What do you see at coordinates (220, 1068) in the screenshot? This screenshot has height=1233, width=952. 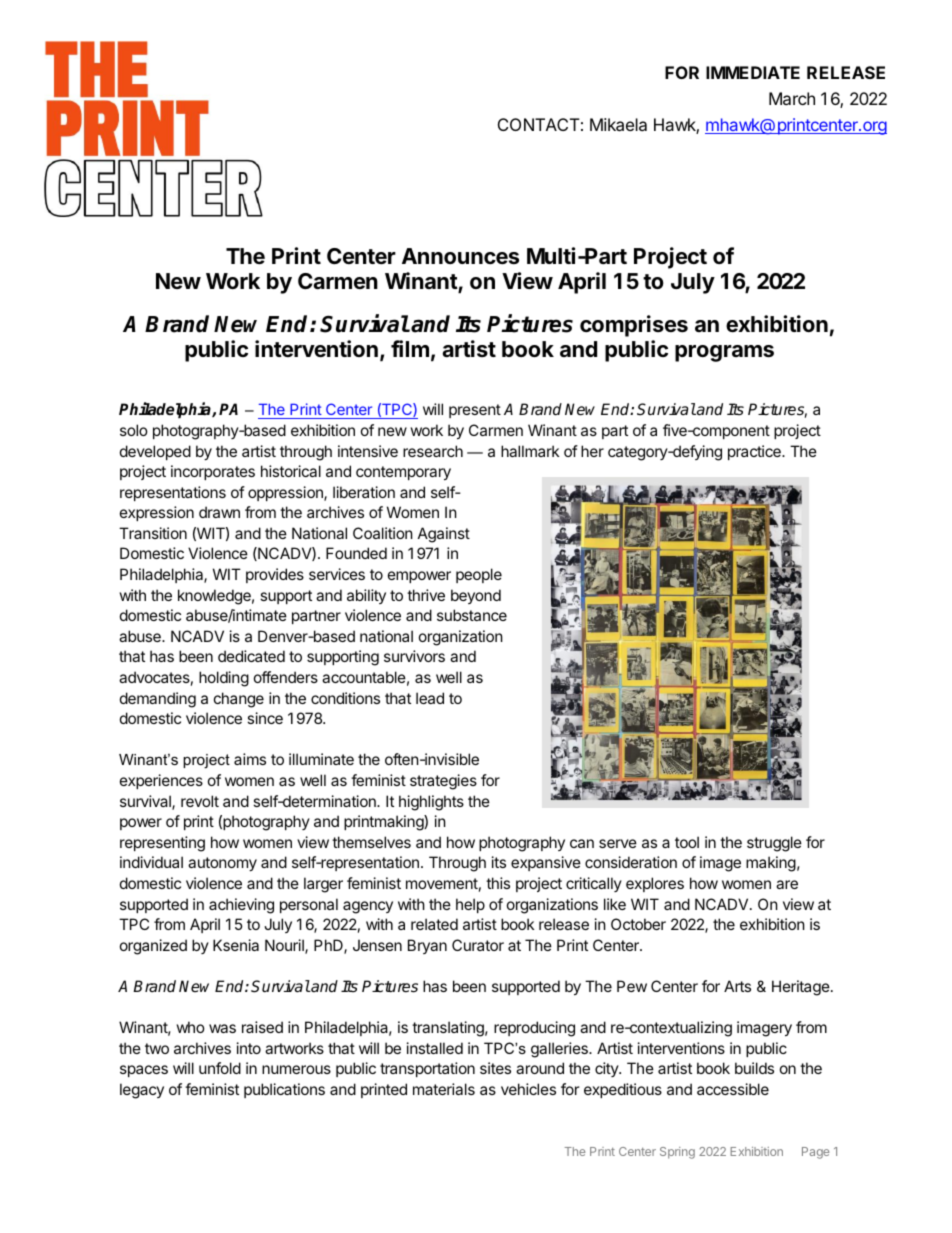 I see `unfold` at bounding box center [220, 1068].
